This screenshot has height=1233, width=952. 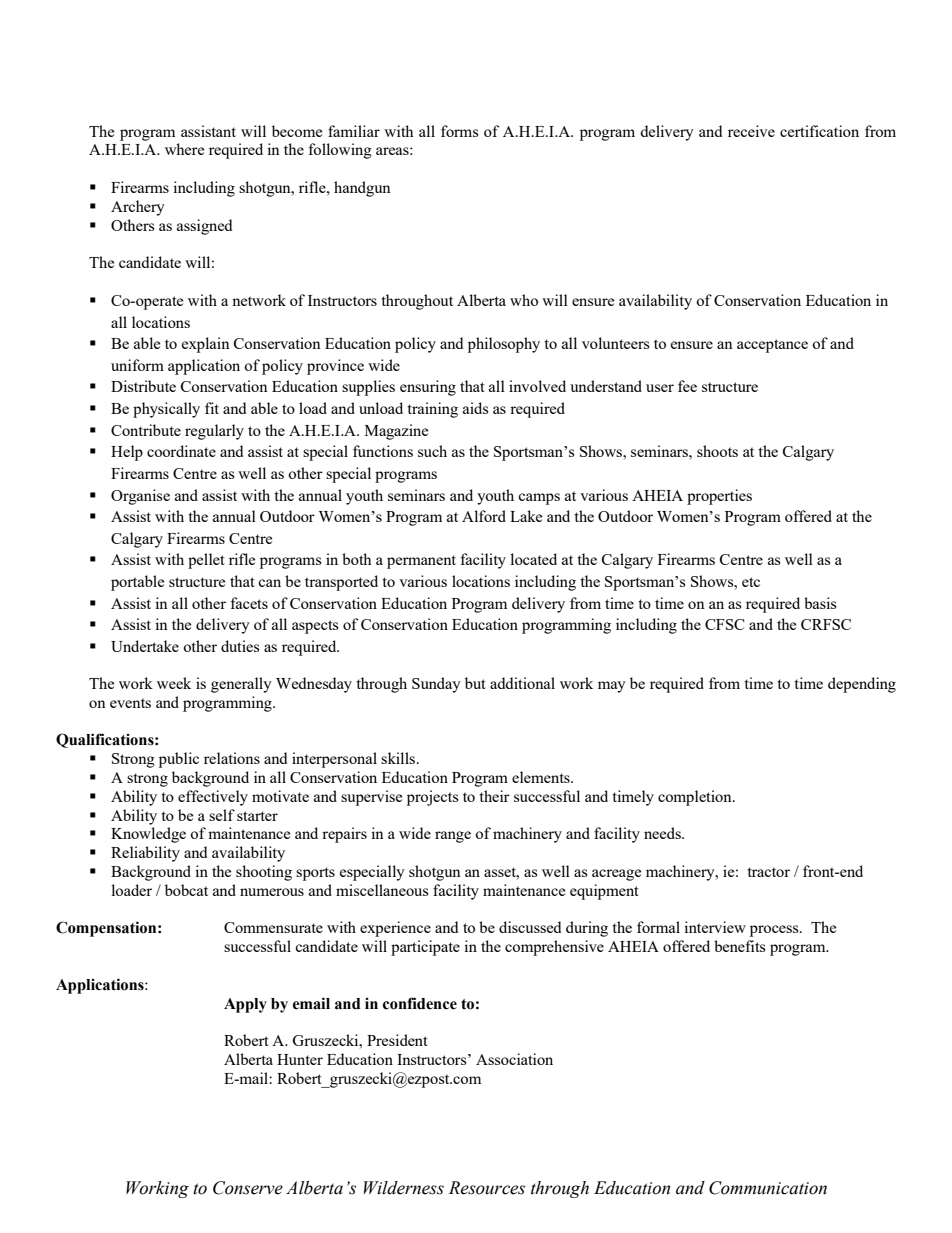 I want to click on process, so click(x=775, y=931).
